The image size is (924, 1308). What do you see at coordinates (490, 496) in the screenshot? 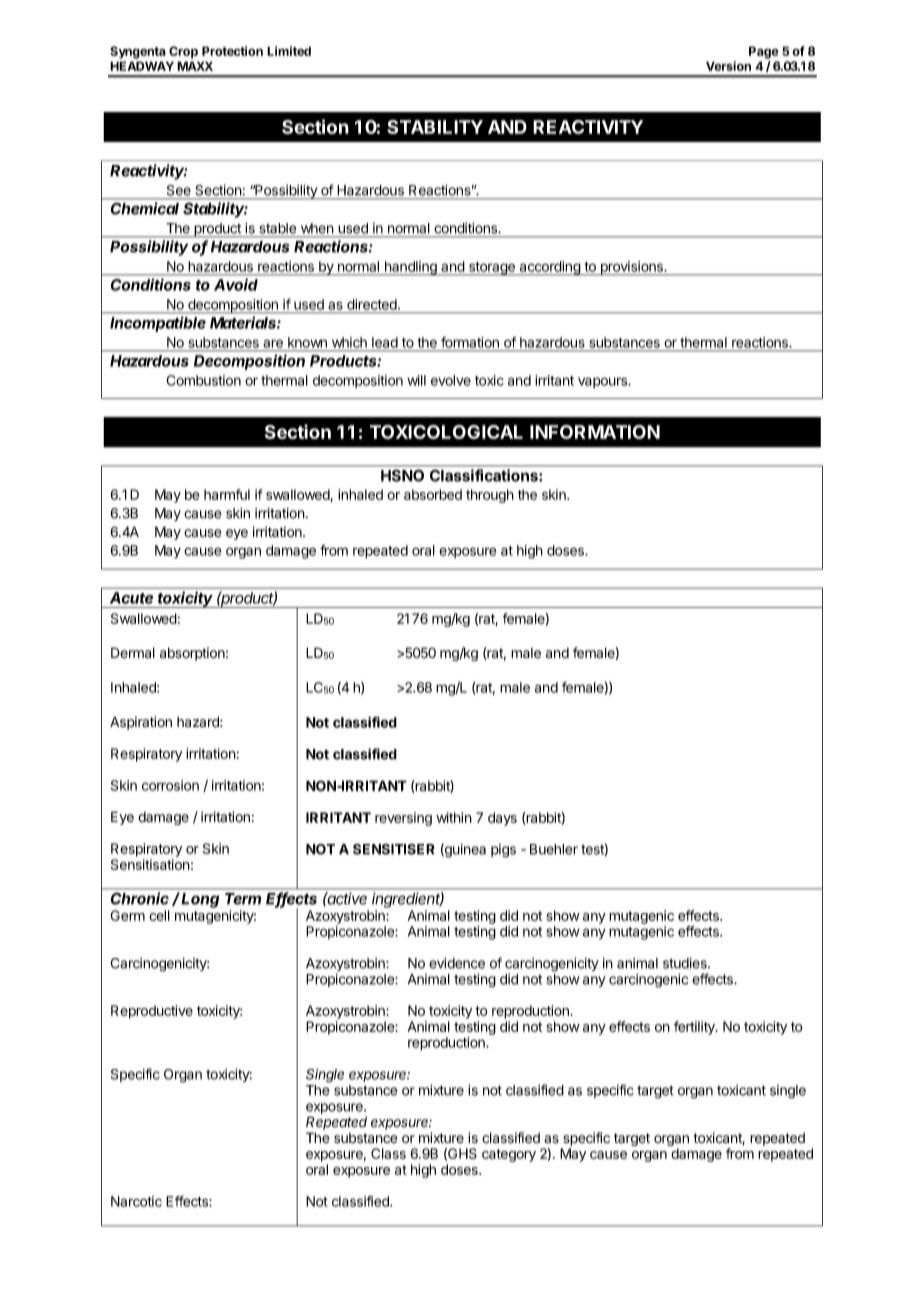
I see `through` at bounding box center [490, 496].
